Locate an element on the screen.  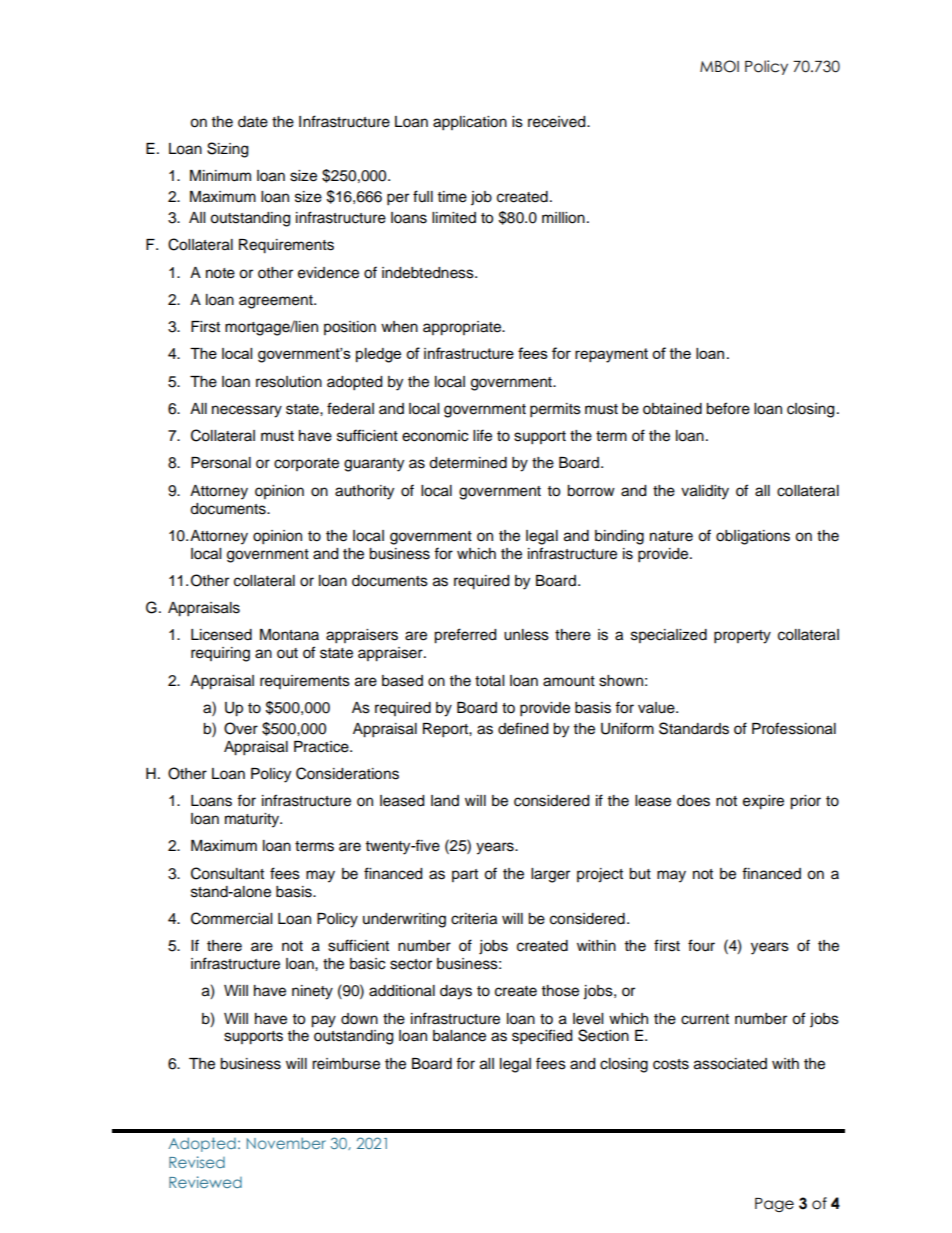
property is located at coordinates (742, 637).
